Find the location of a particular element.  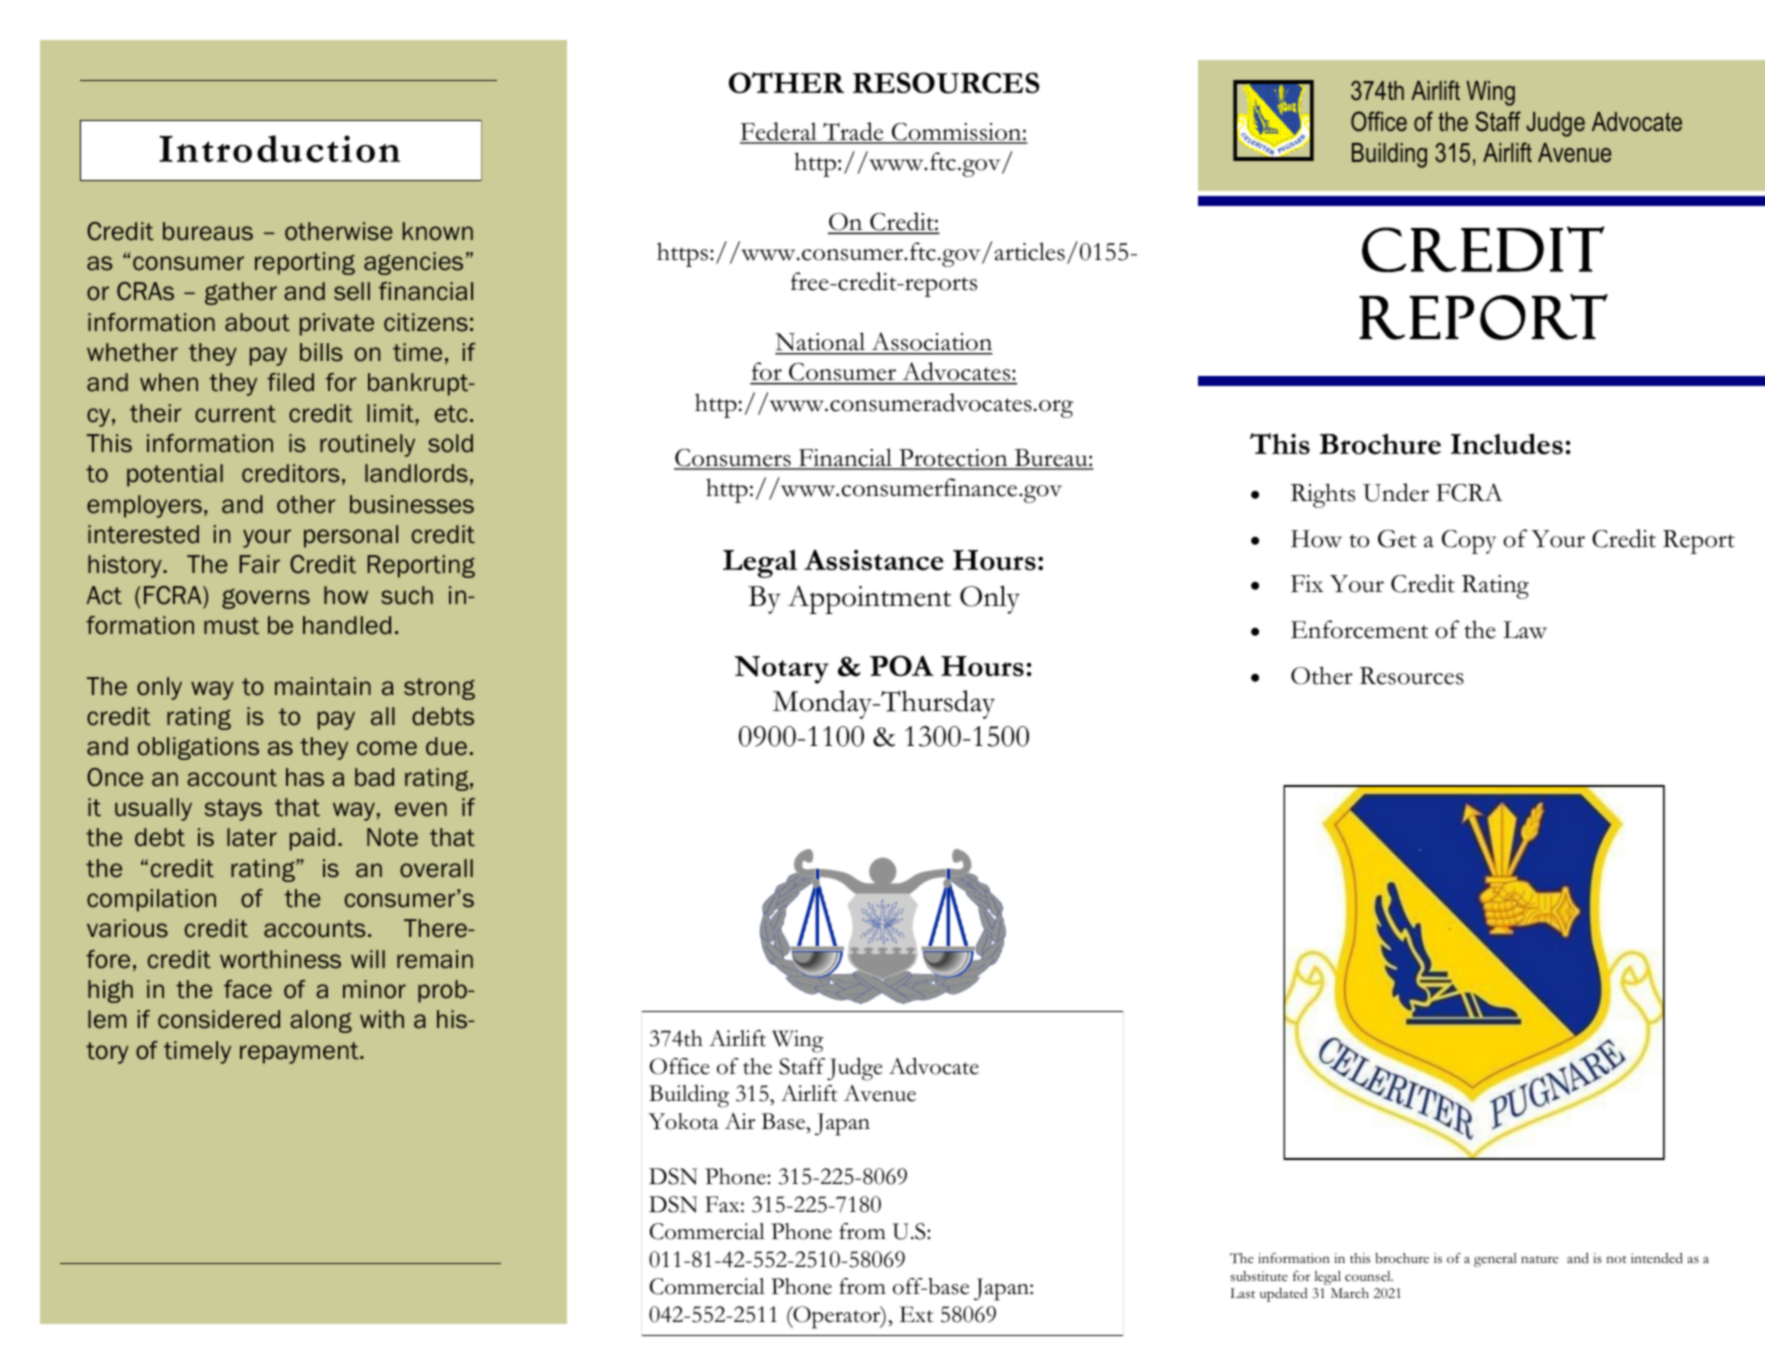

repayment is located at coordinates (300, 1053).
